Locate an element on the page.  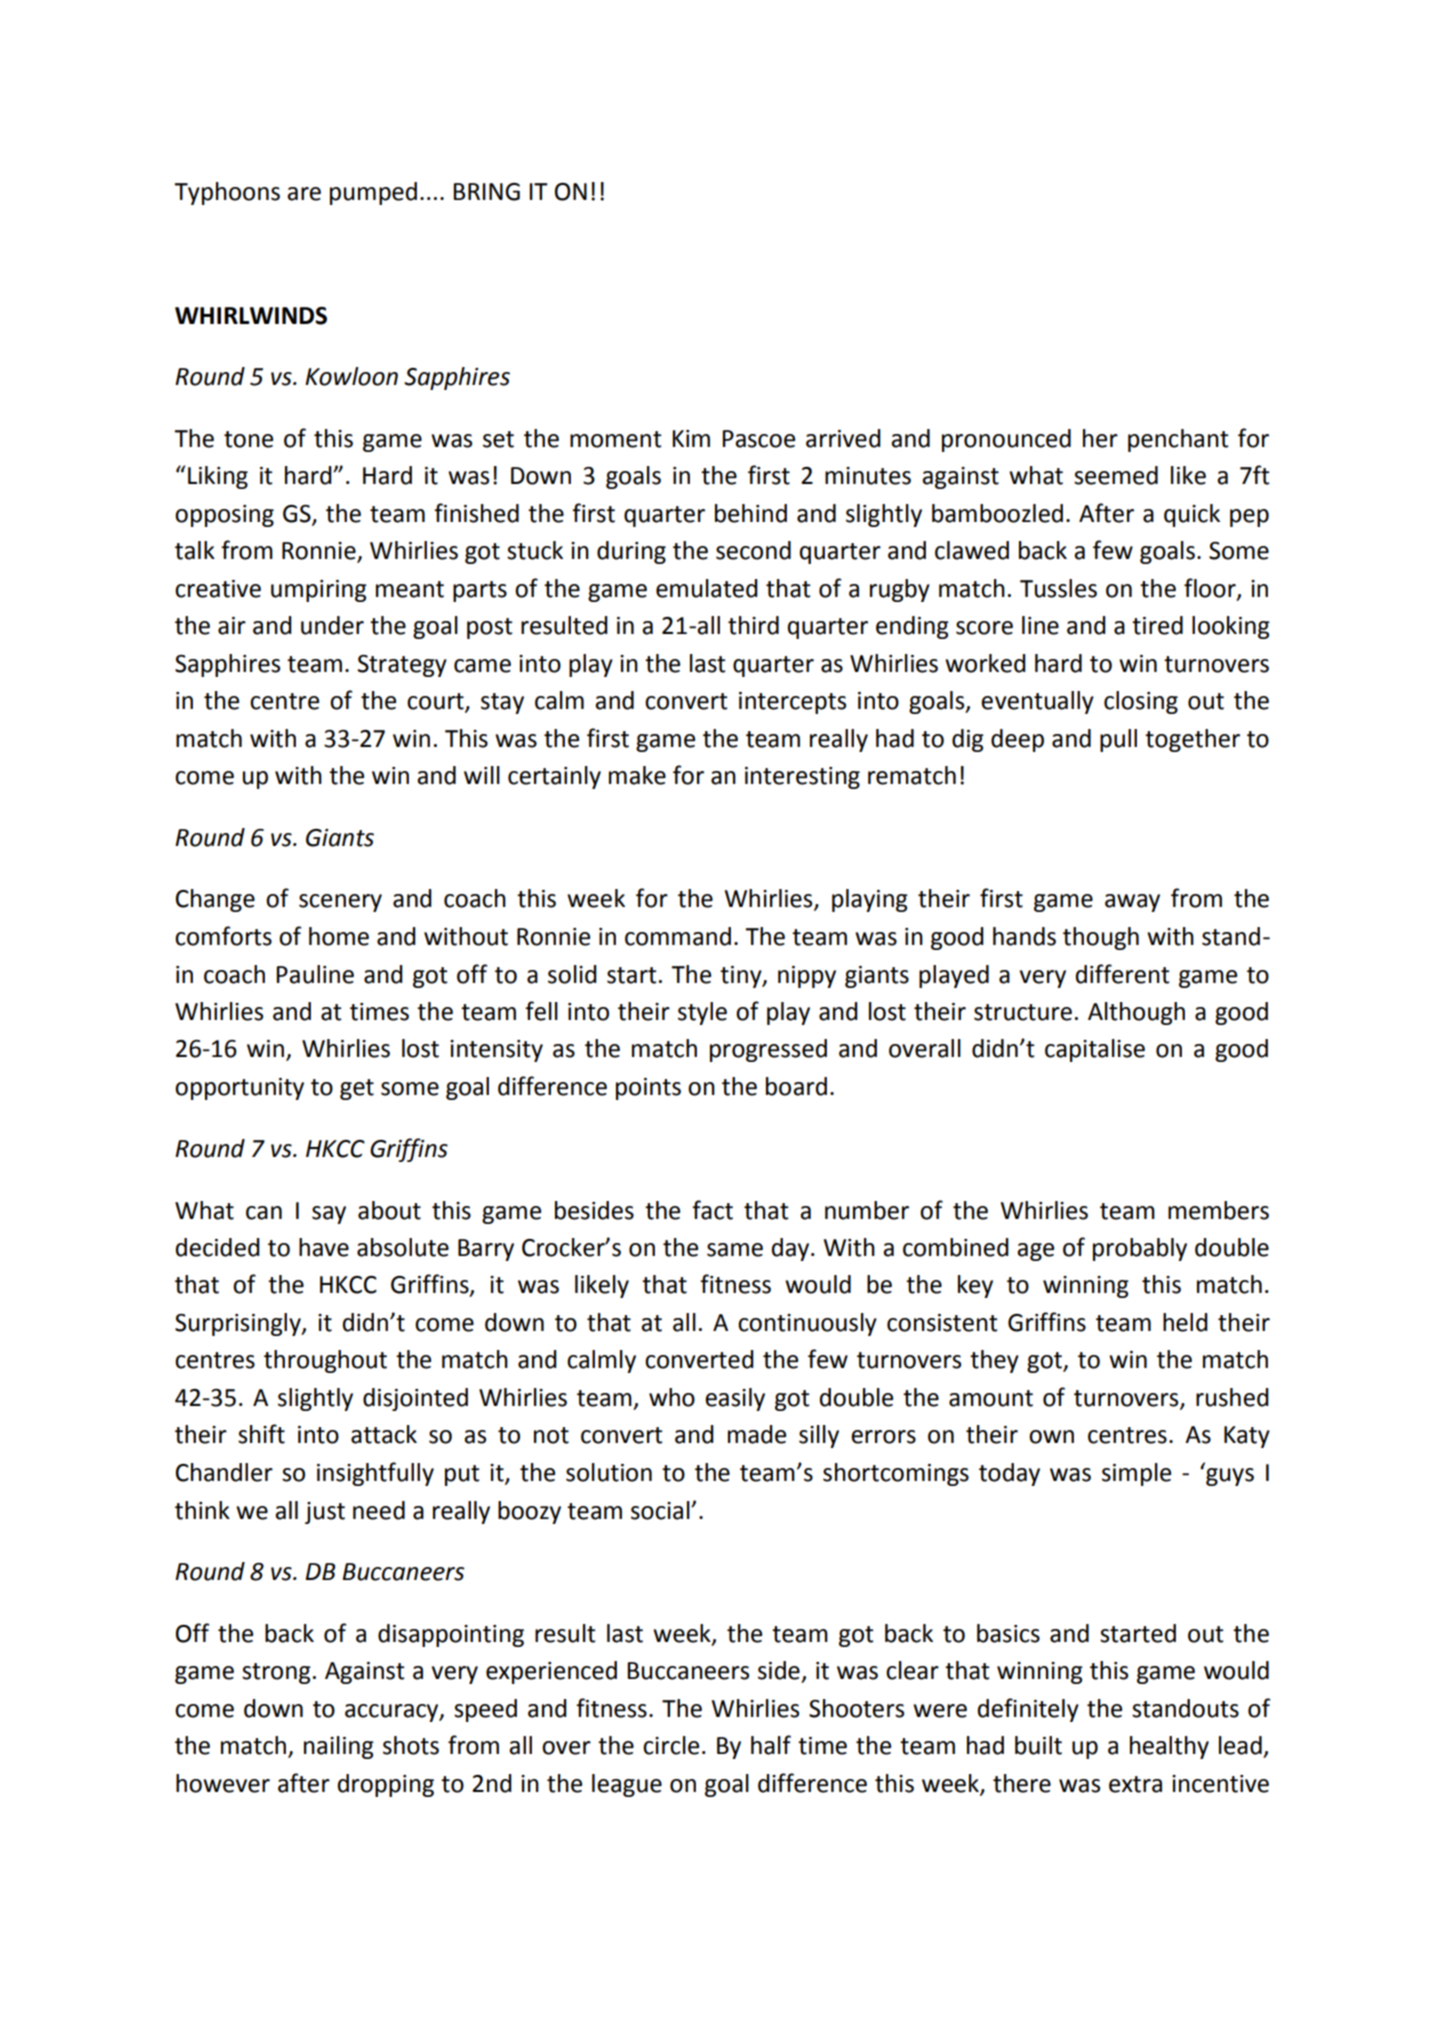
nailing is located at coordinates (339, 1747).
